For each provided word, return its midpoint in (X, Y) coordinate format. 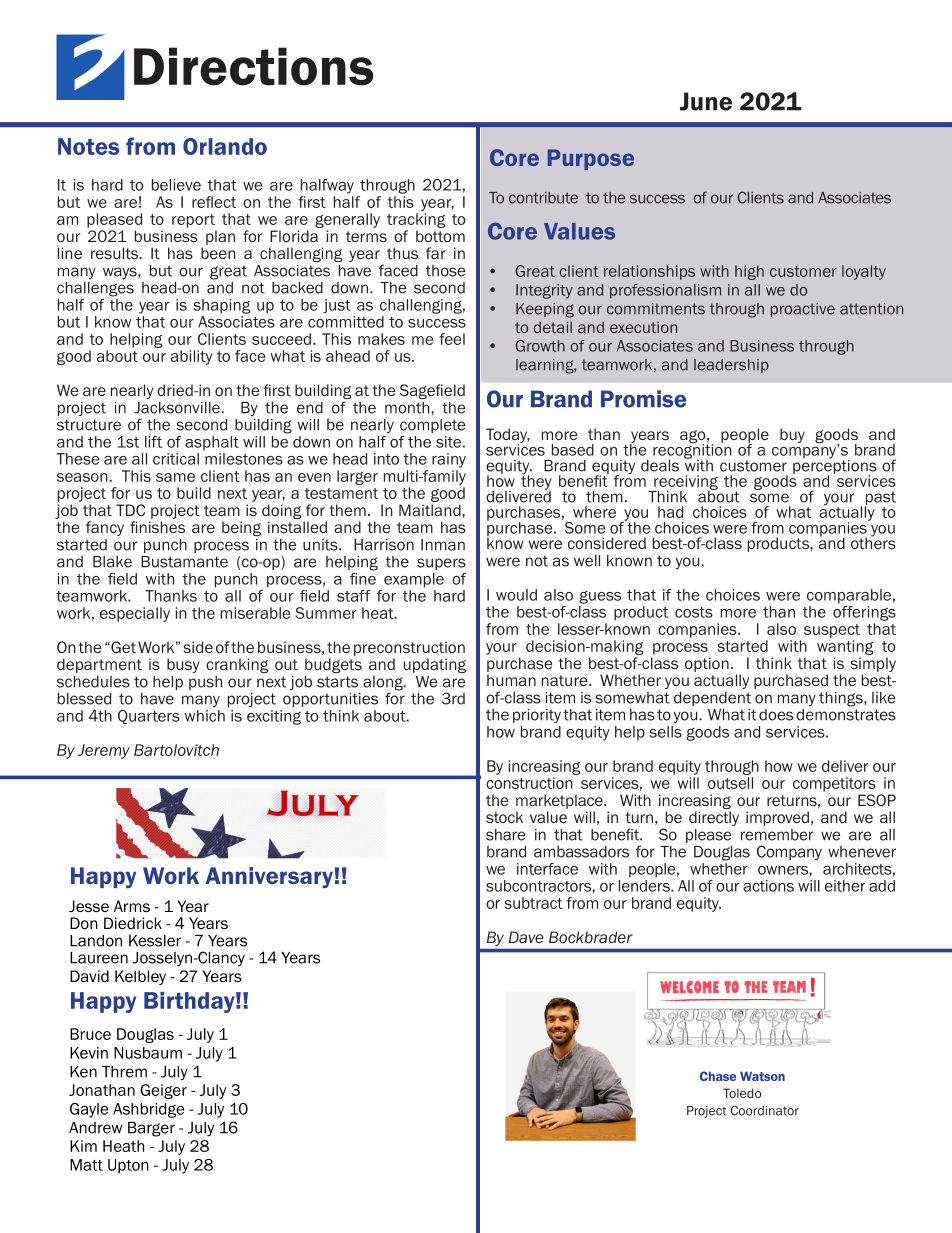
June (706, 101)
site (448, 442)
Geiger (163, 1091)
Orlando (225, 146)
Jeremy (104, 751)
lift (153, 442)
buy (792, 435)
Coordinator (765, 1110)
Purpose (591, 159)
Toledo (742, 1093)
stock (504, 817)
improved (777, 818)
